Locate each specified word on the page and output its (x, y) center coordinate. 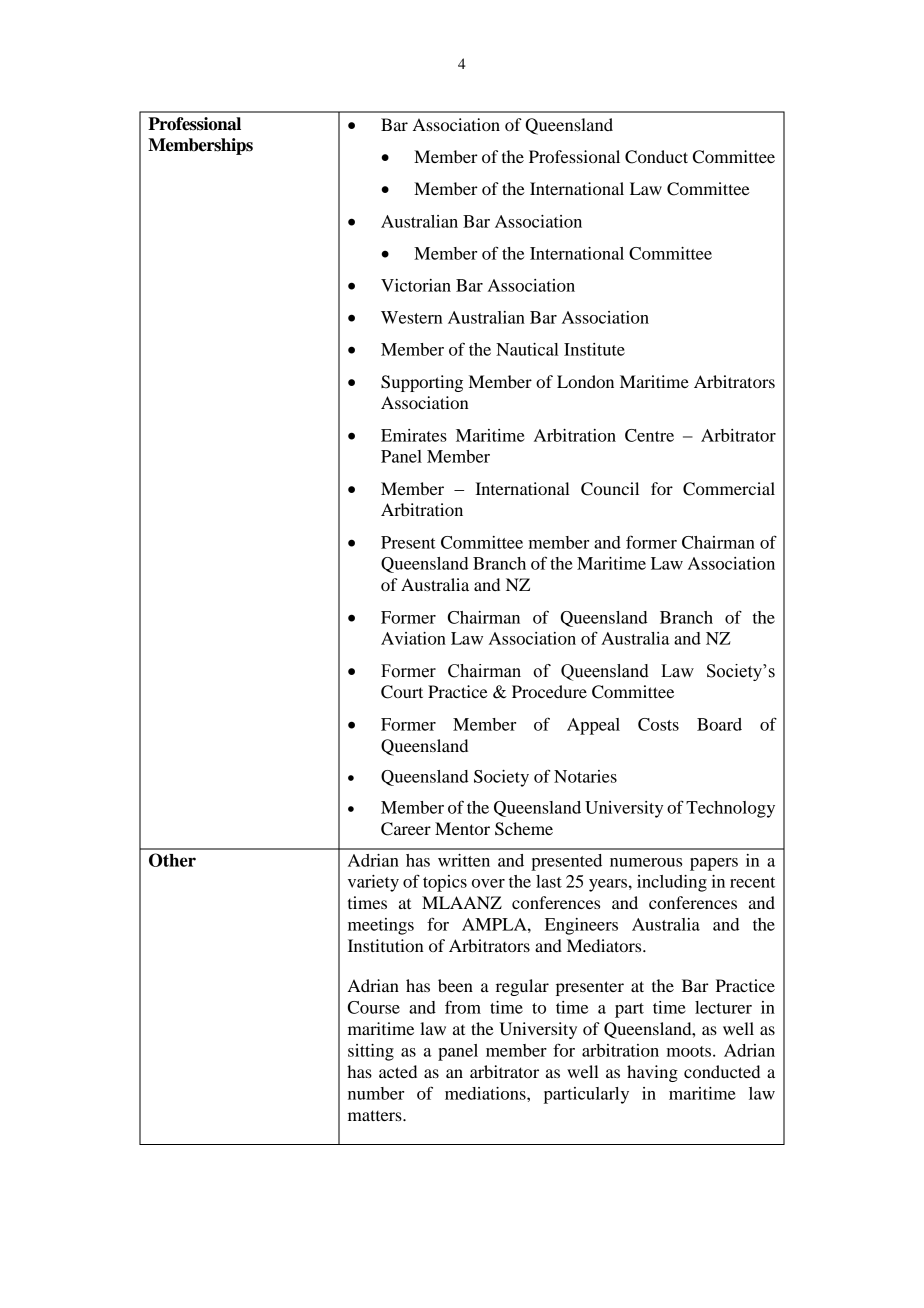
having (652, 1073)
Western (411, 317)
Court (402, 692)
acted (398, 1071)
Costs (658, 724)
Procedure (549, 691)
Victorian (416, 285)
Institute (594, 349)
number (376, 1093)
